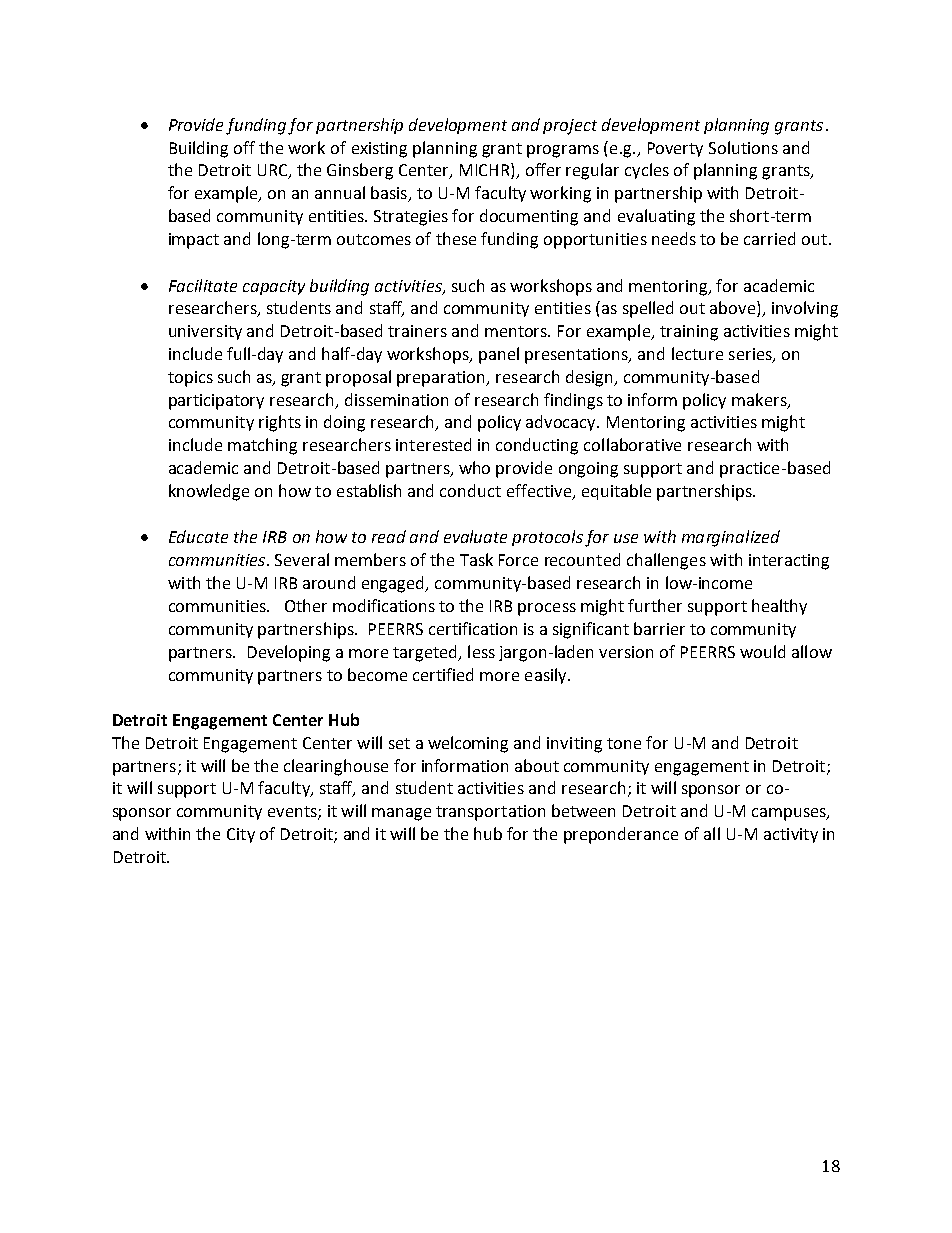  What do you see at coordinates (543, 169) in the document?
I see `offer` at bounding box center [543, 169].
